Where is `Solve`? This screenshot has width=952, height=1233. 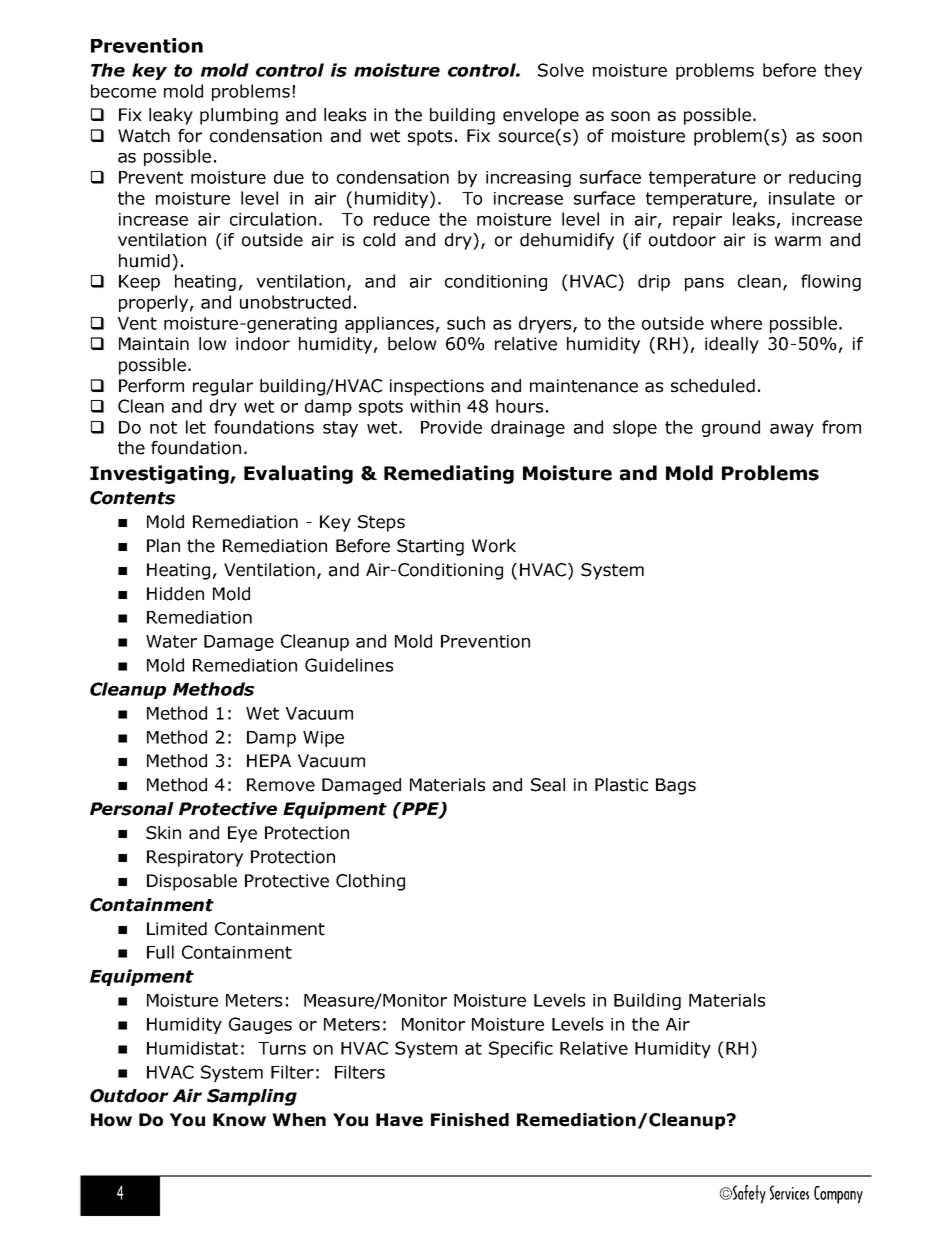 Solve is located at coordinates (561, 70).
